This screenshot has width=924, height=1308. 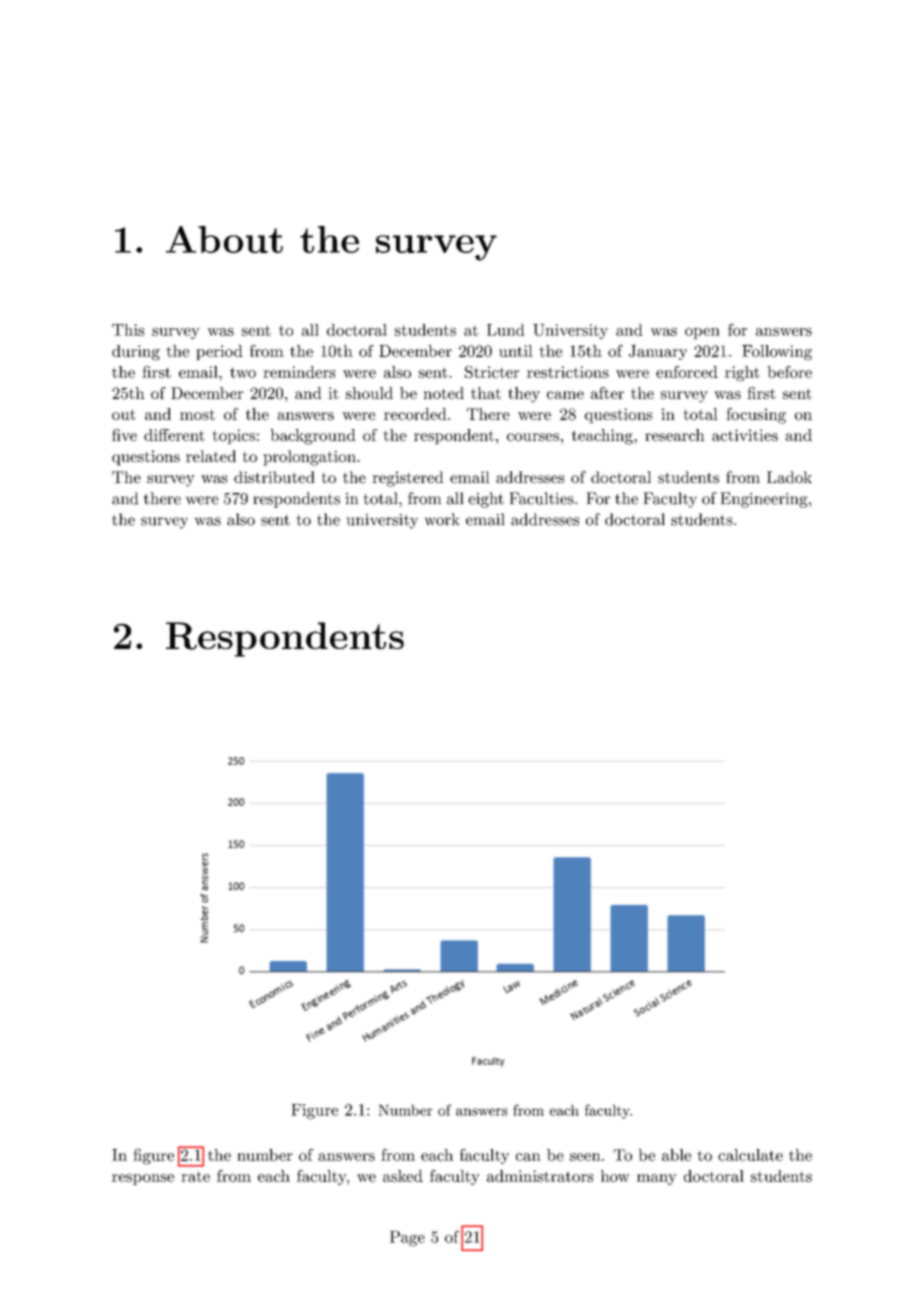 What do you see at coordinates (195, 1176) in the screenshot?
I see `rate` at bounding box center [195, 1176].
